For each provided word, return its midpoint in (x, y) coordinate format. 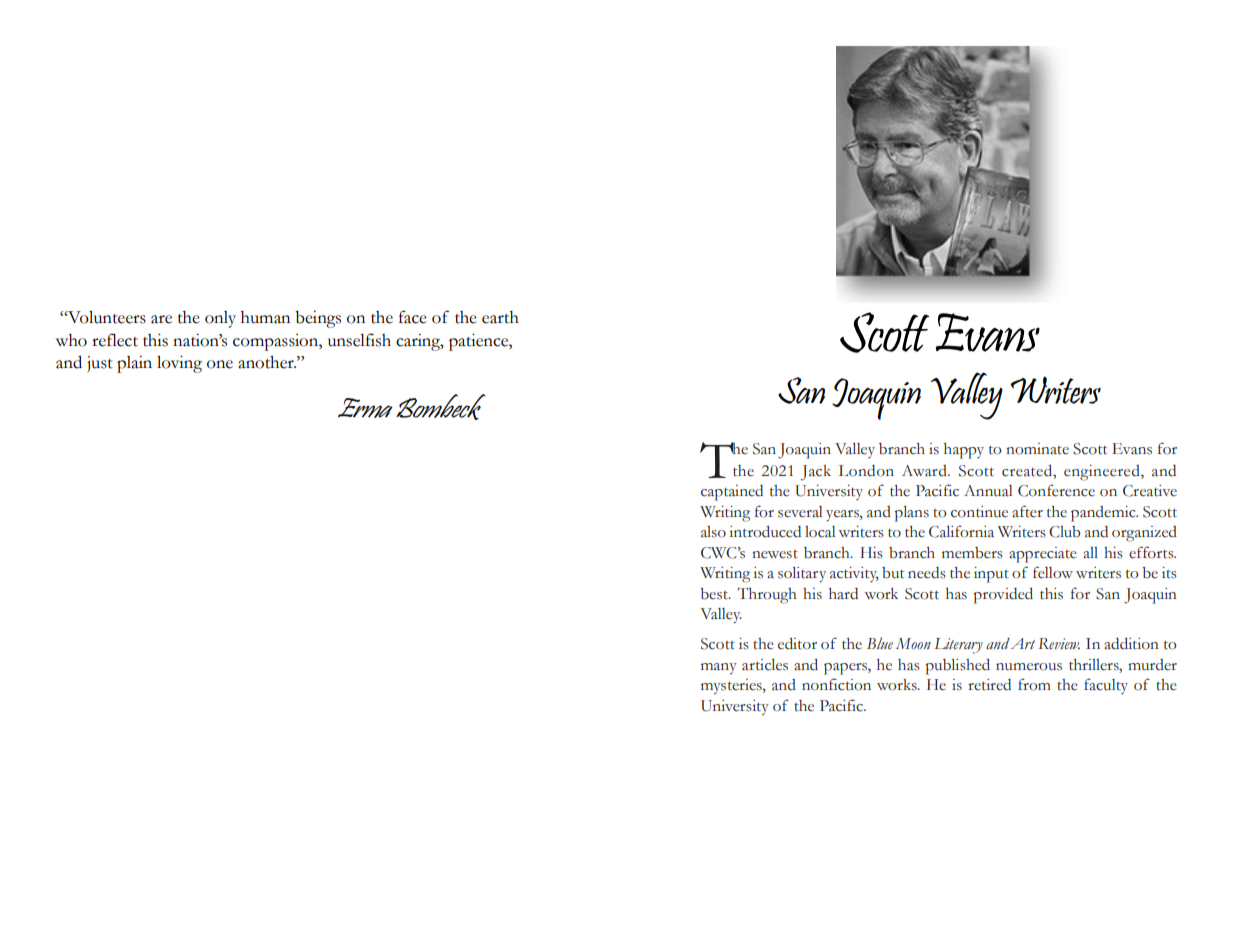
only (220, 319)
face (413, 317)
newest (775, 554)
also (713, 532)
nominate (1037, 449)
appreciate (1043, 555)
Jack (816, 473)
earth (500, 317)
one (220, 364)
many (719, 669)
